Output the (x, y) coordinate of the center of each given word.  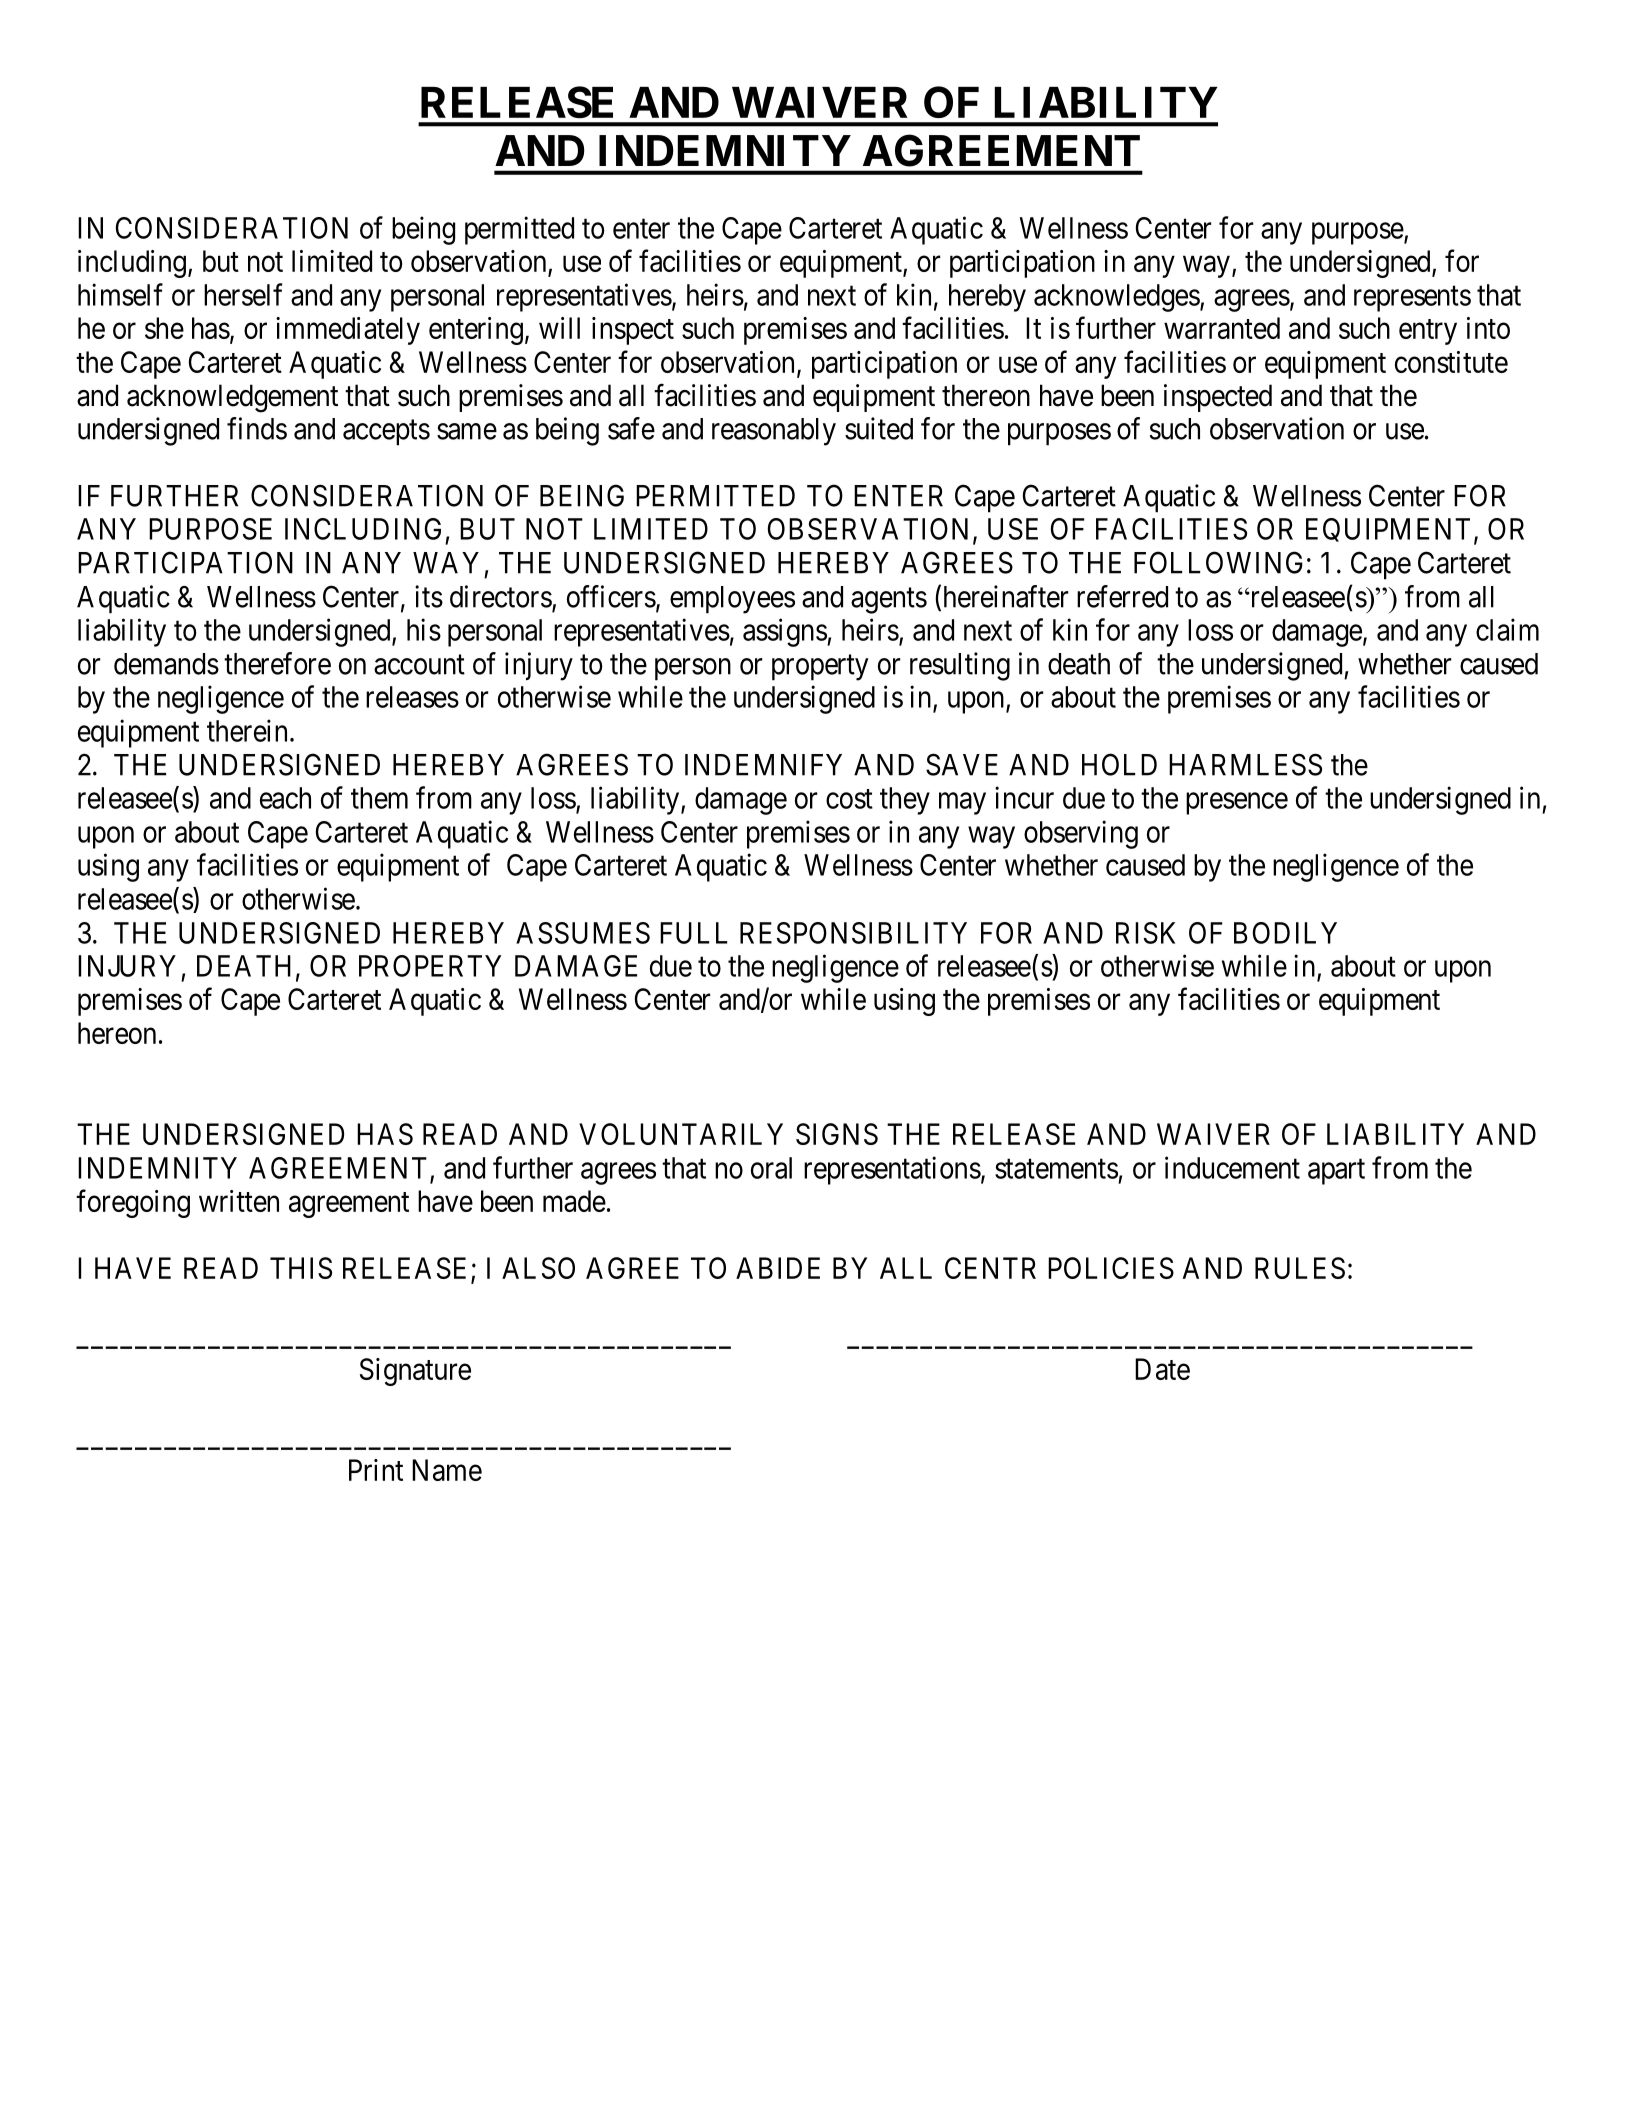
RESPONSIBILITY (853, 933)
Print (376, 1470)
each (285, 798)
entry (1428, 332)
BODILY (1285, 933)
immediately (348, 331)
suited (879, 428)
